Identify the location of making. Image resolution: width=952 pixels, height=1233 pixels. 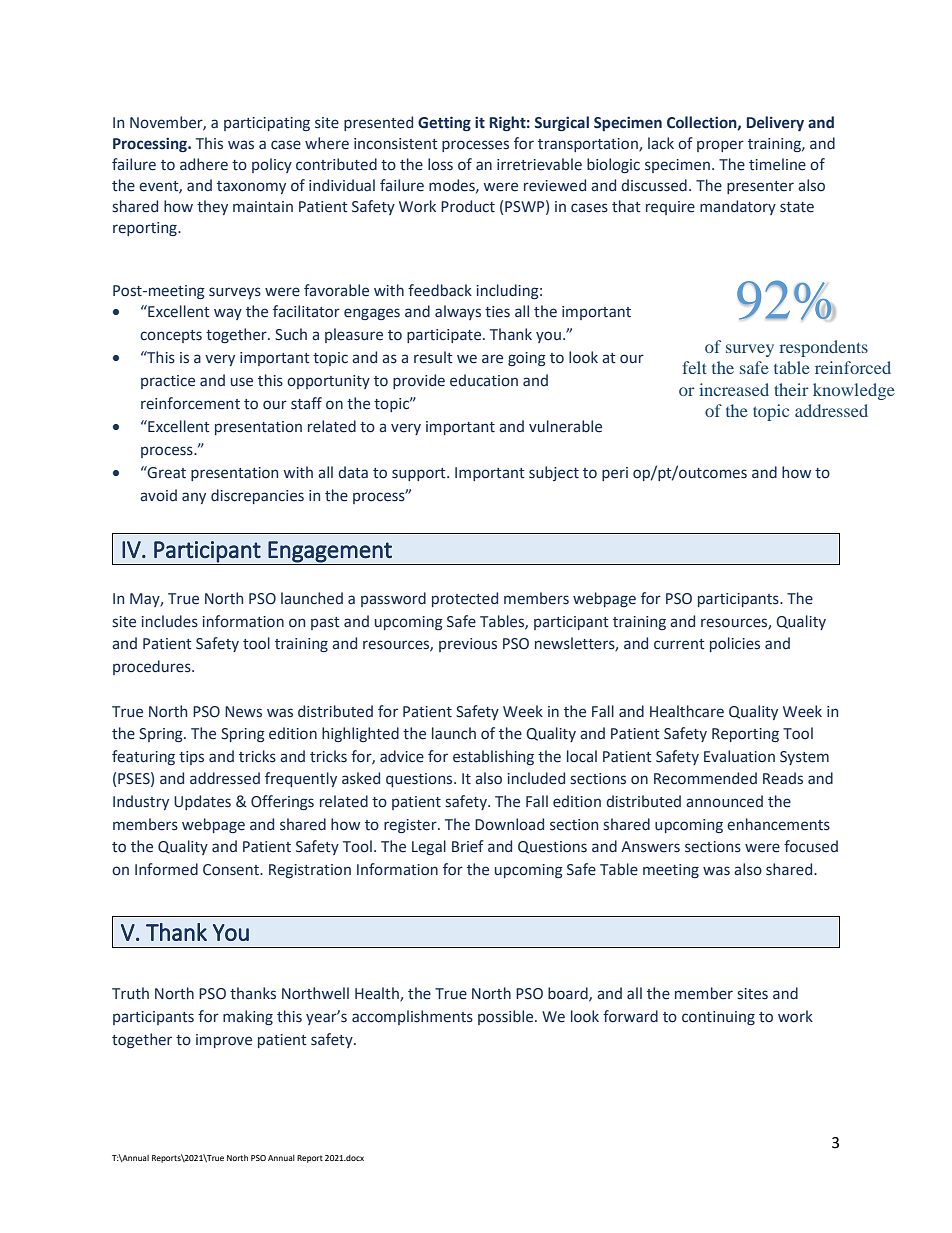
(248, 1017).
